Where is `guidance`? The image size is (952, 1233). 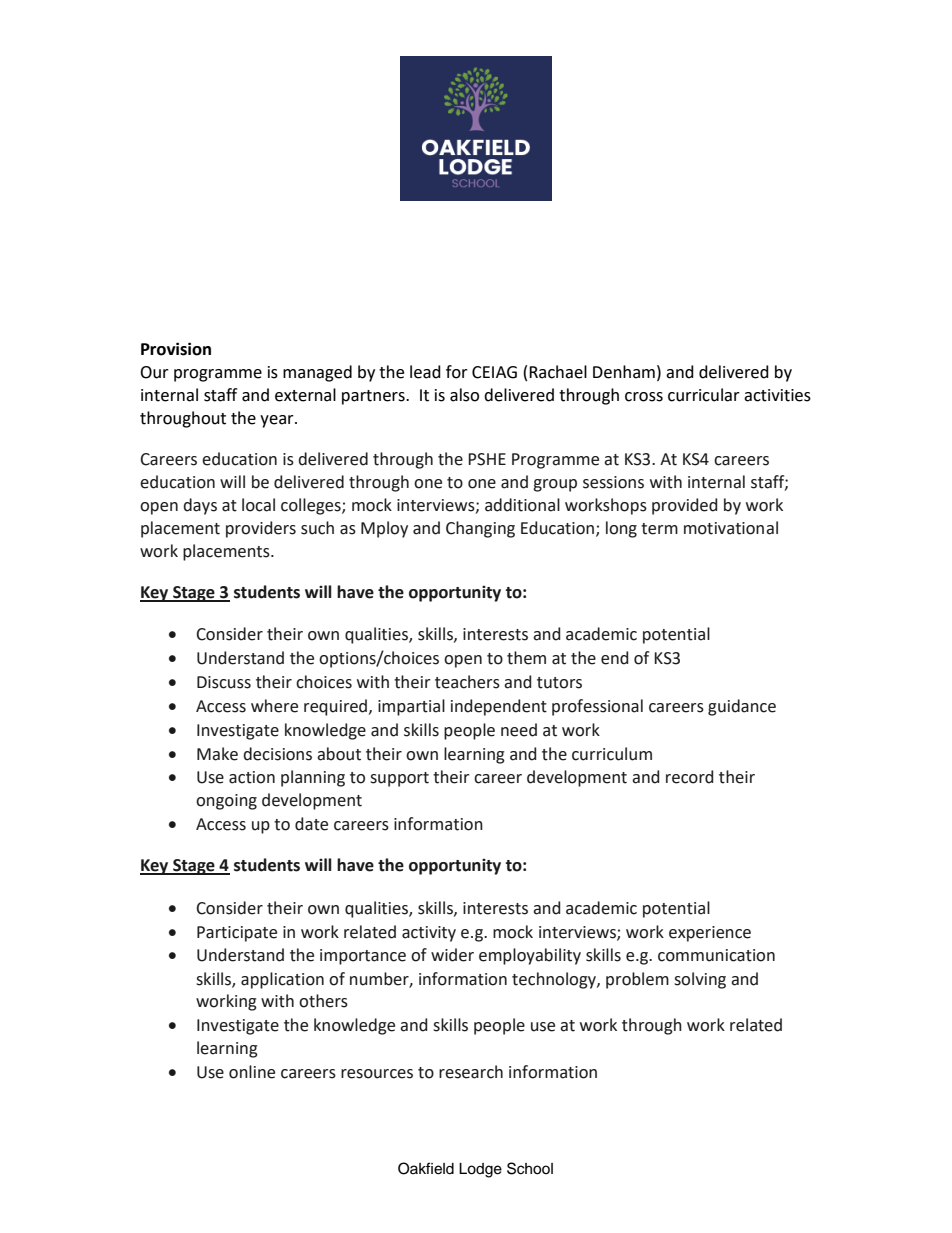
guidance is located at coordinates (742, 707).
